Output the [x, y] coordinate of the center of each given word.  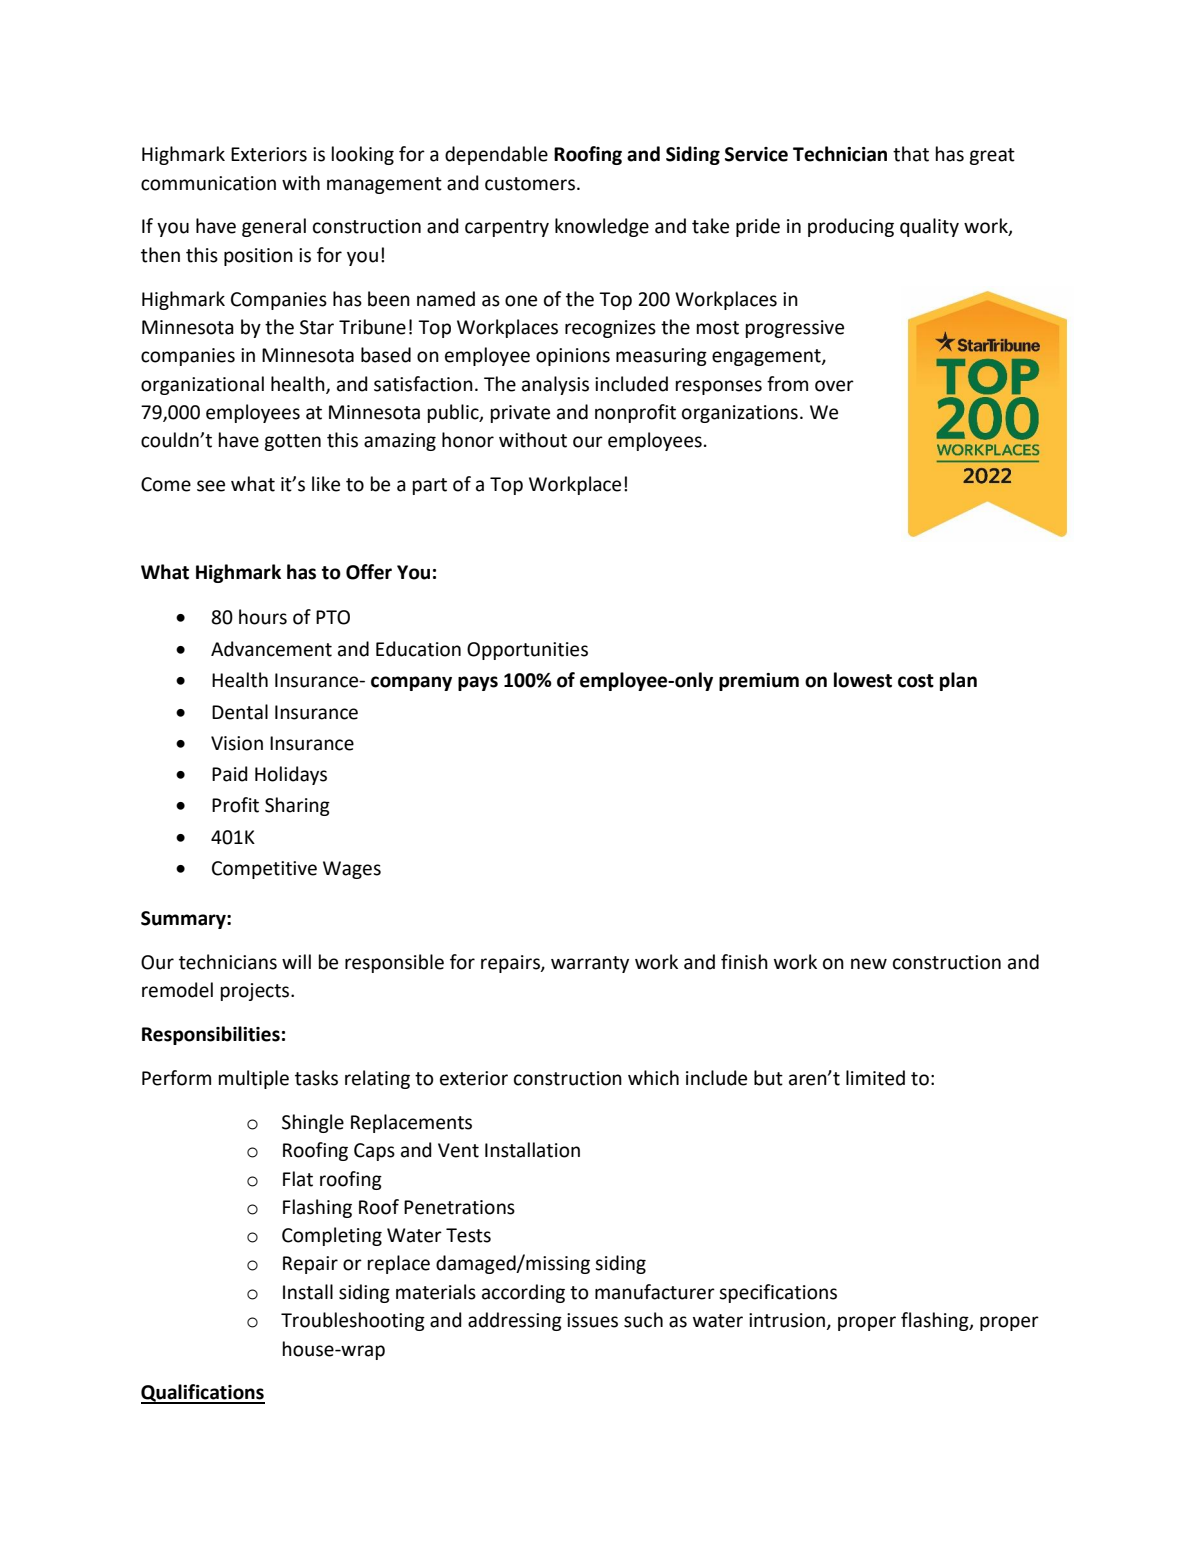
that [911, 154]
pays [478, 683]
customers [530, 184]
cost [916, 681]
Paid [230, 774]
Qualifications [203, 1394]
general [274, 227]
